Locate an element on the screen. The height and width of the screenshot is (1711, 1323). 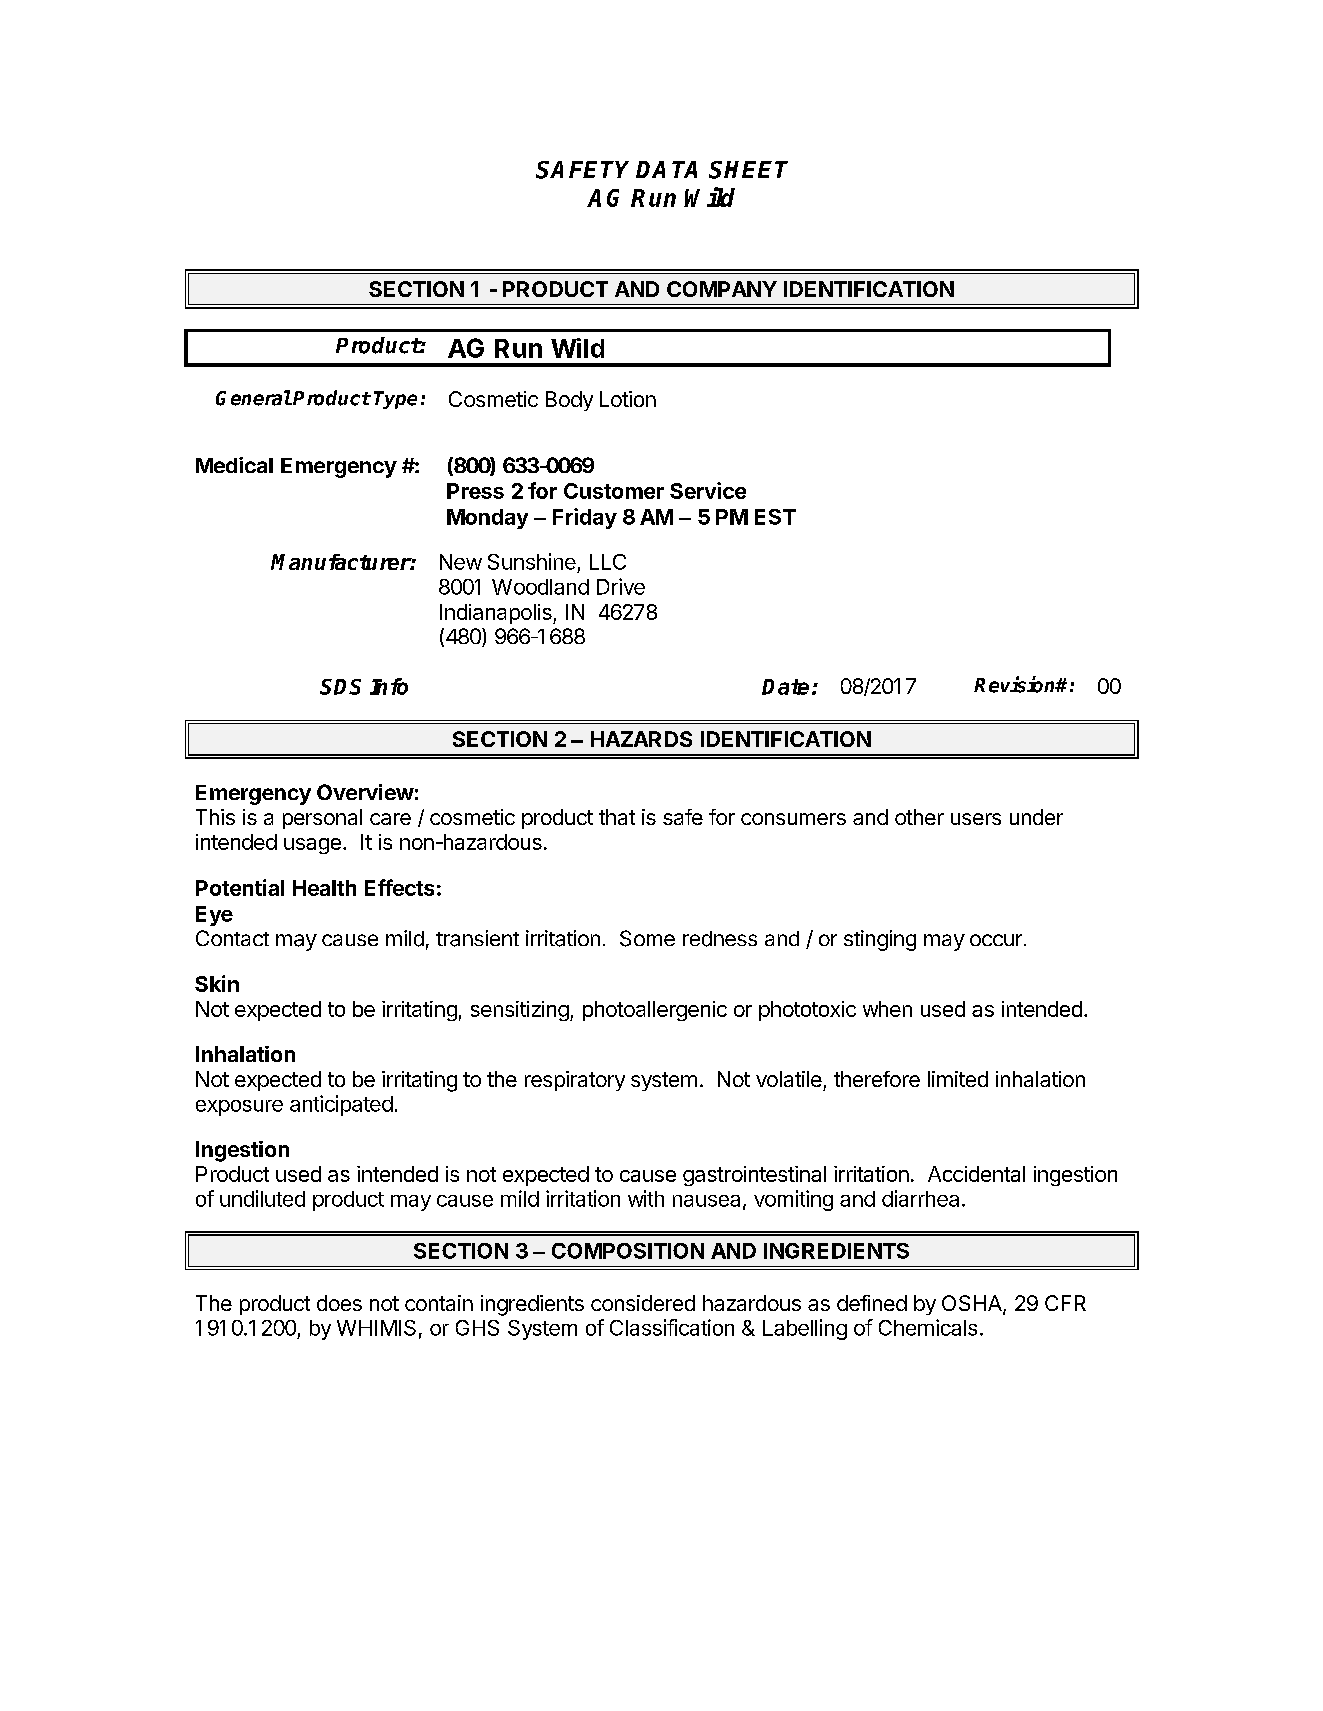
HAZARDS is located at coordinates (641, 739).
